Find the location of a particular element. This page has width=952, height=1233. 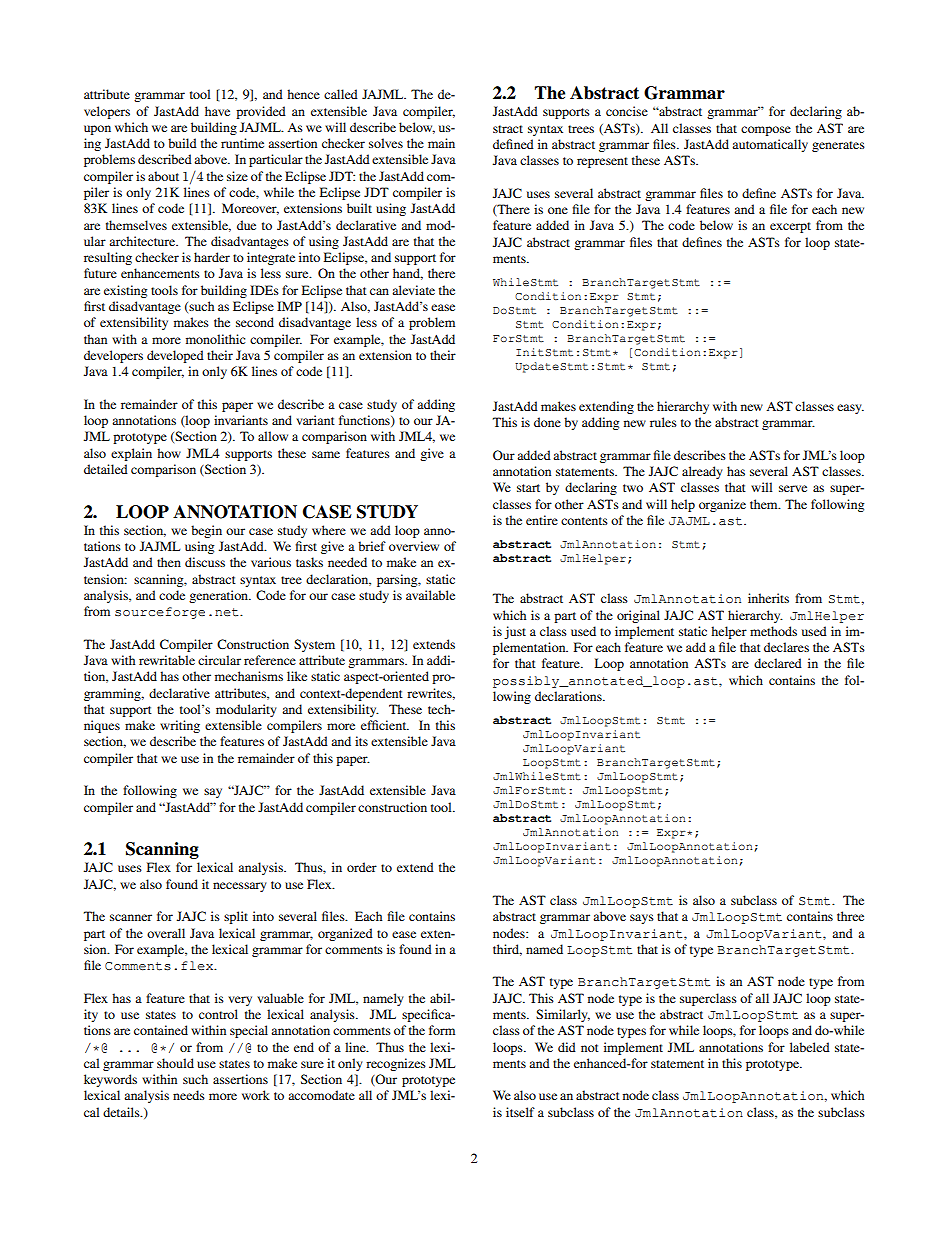

solves is located at coordinates (386, 143).
